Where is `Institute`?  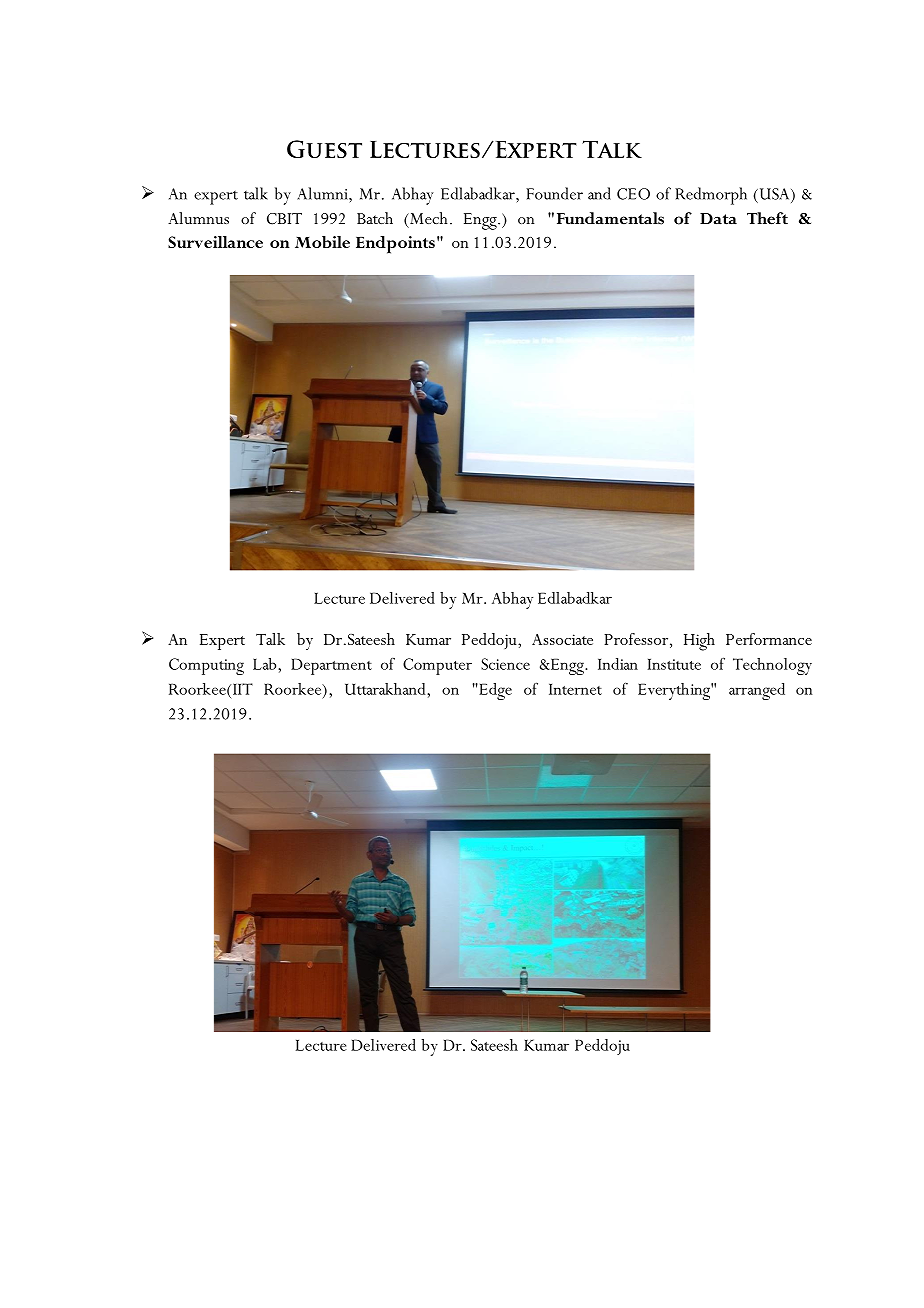
Institute is located at coordinates (674, 664).
